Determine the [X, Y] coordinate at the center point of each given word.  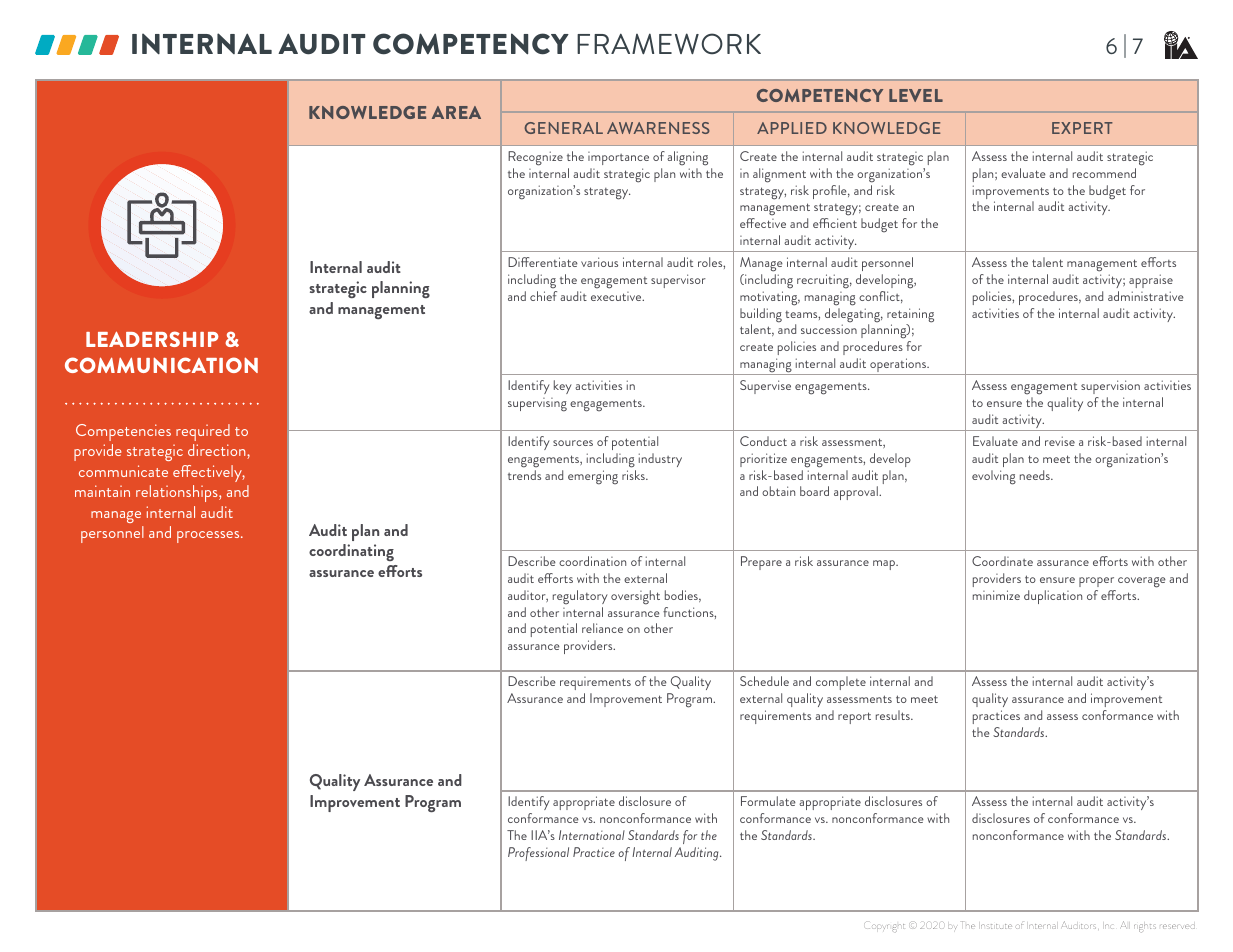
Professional [538, 854]
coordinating [351, 552]
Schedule [764, 681]
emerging [593, 477]
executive [617, 296]
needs [1036, 475]
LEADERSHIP [152, 339]
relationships [178, 493]
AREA [456, 112]
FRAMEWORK [669, 43]
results [894, 715]
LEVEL [916, 95]
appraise [1151, 281]
